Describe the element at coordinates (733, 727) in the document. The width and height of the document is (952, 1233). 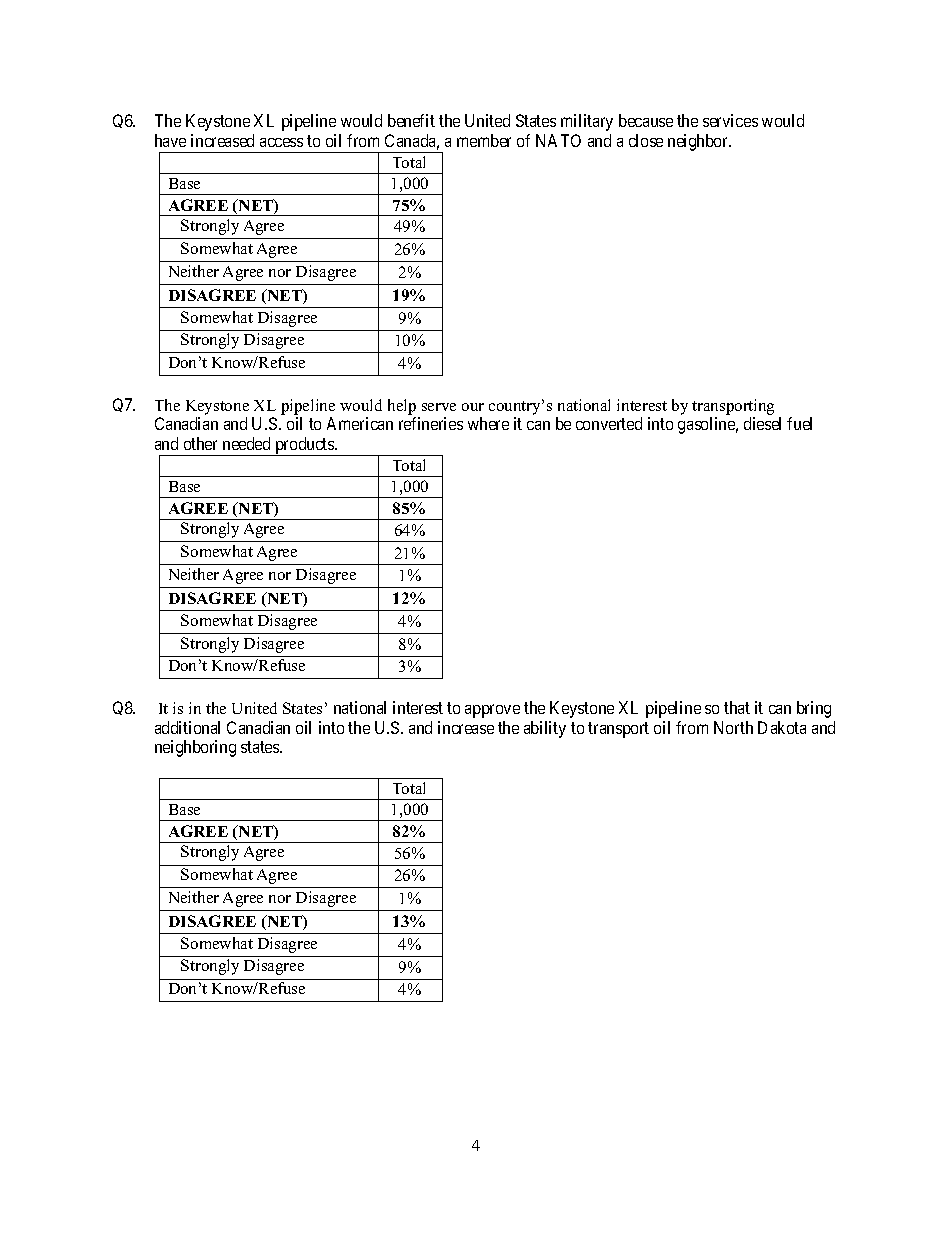
I see `North` at that location.
